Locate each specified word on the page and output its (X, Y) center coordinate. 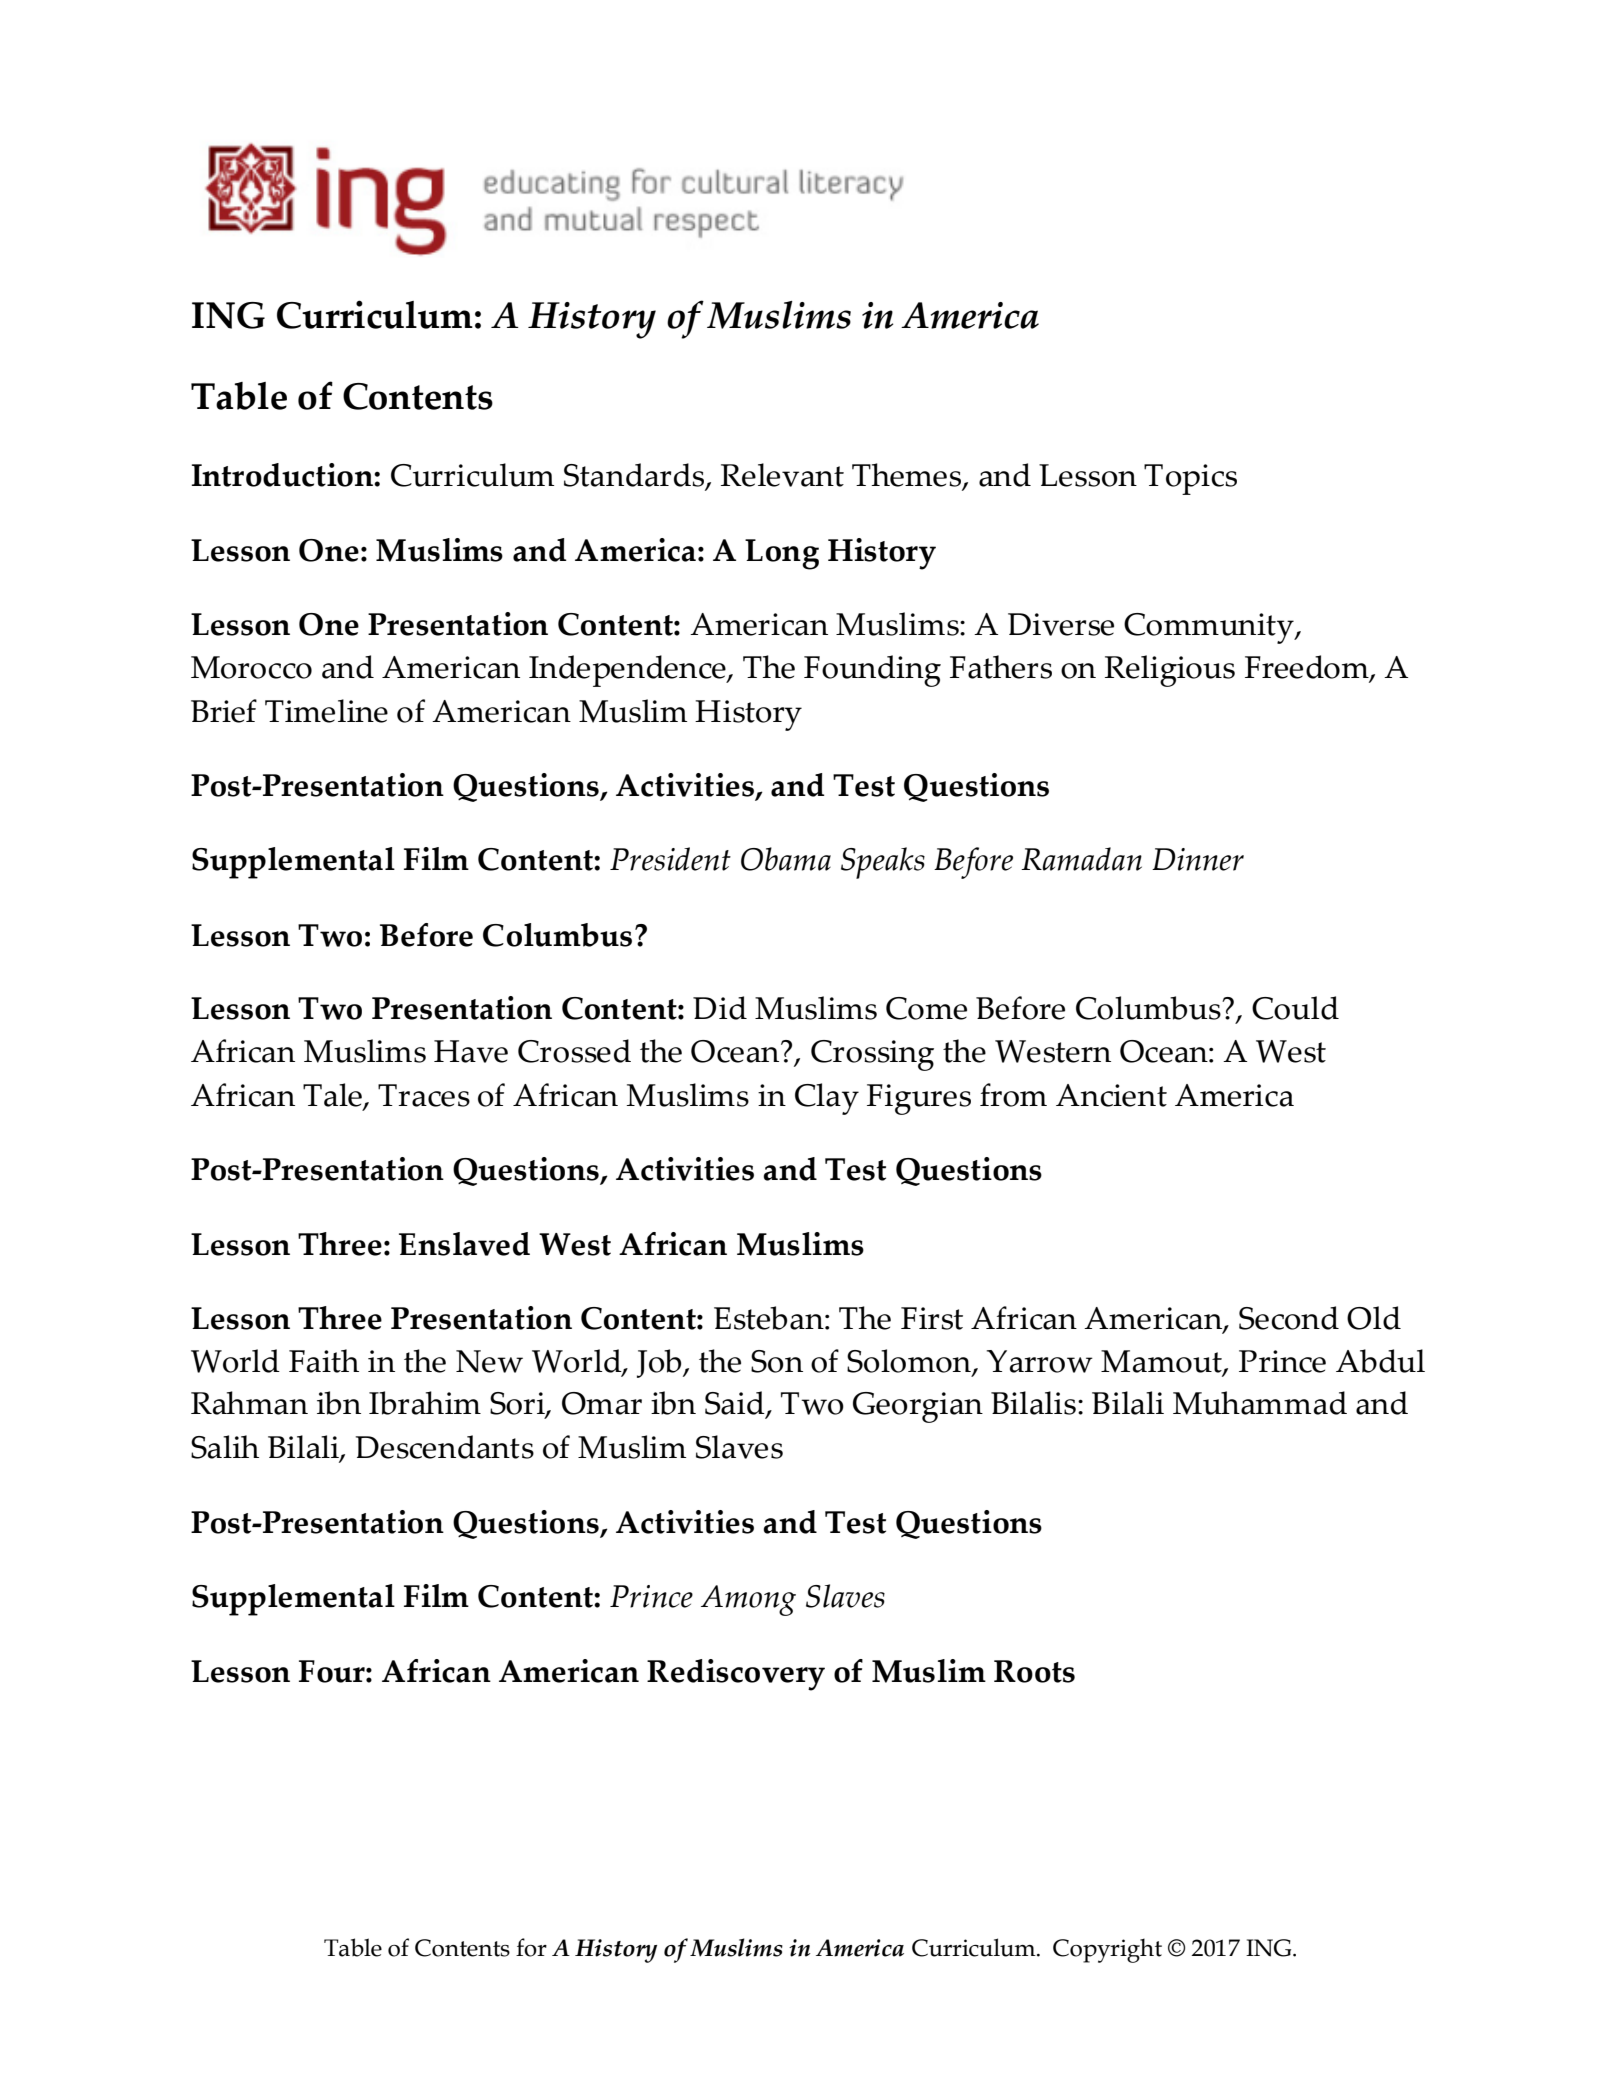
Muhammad (1260, 1403)
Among (748, 1600)
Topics (1190, 479)
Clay (827, 1099)
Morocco (251, 667)
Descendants (445, 1447)
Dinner (1198, 859)
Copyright (1107, 1950)
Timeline (326, 711)
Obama (786, 859)
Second (1289, 1318)
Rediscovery (736, 1675)
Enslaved (464, 1244)
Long (782, 554)
